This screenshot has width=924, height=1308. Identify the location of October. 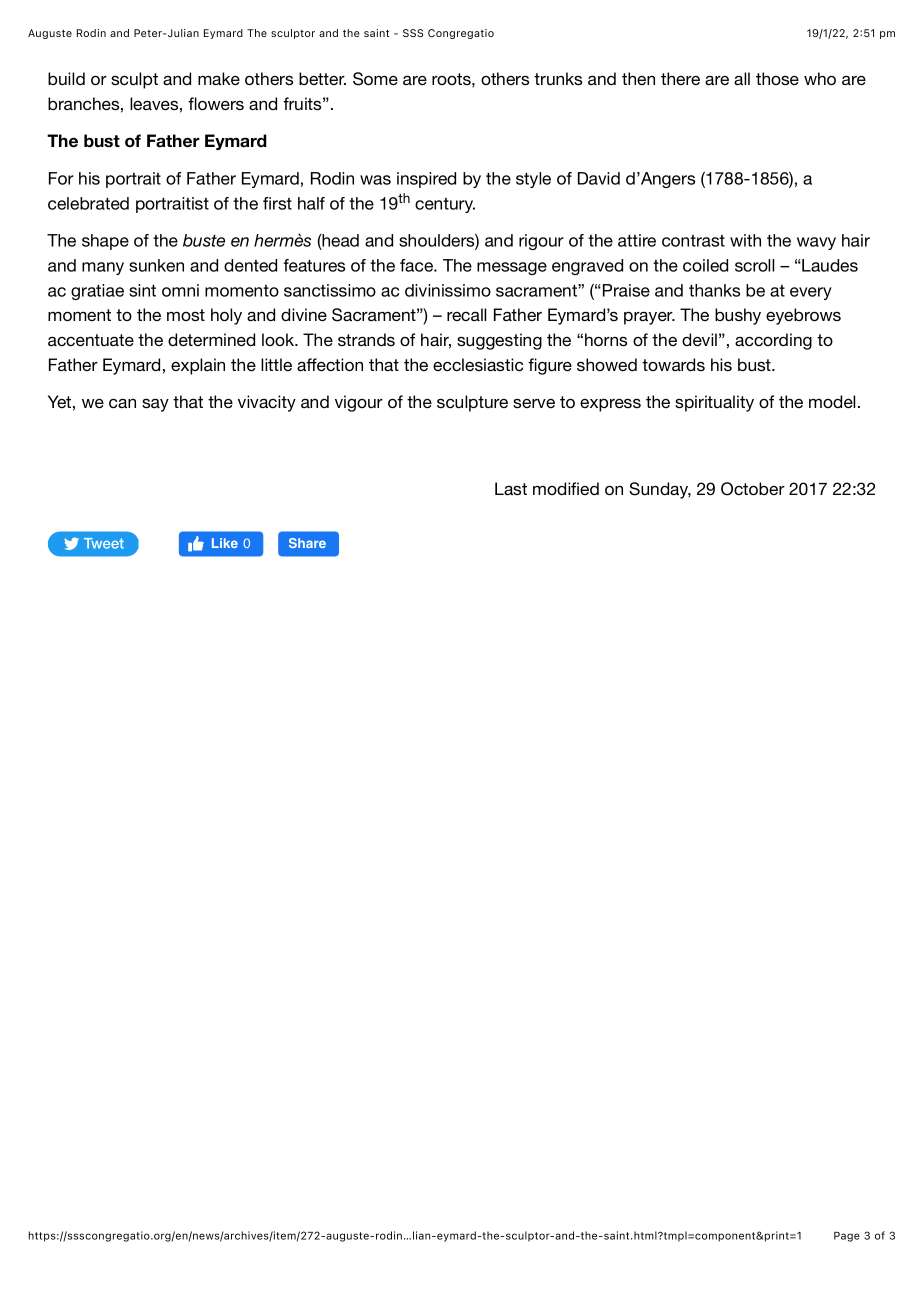
(753, 489).
